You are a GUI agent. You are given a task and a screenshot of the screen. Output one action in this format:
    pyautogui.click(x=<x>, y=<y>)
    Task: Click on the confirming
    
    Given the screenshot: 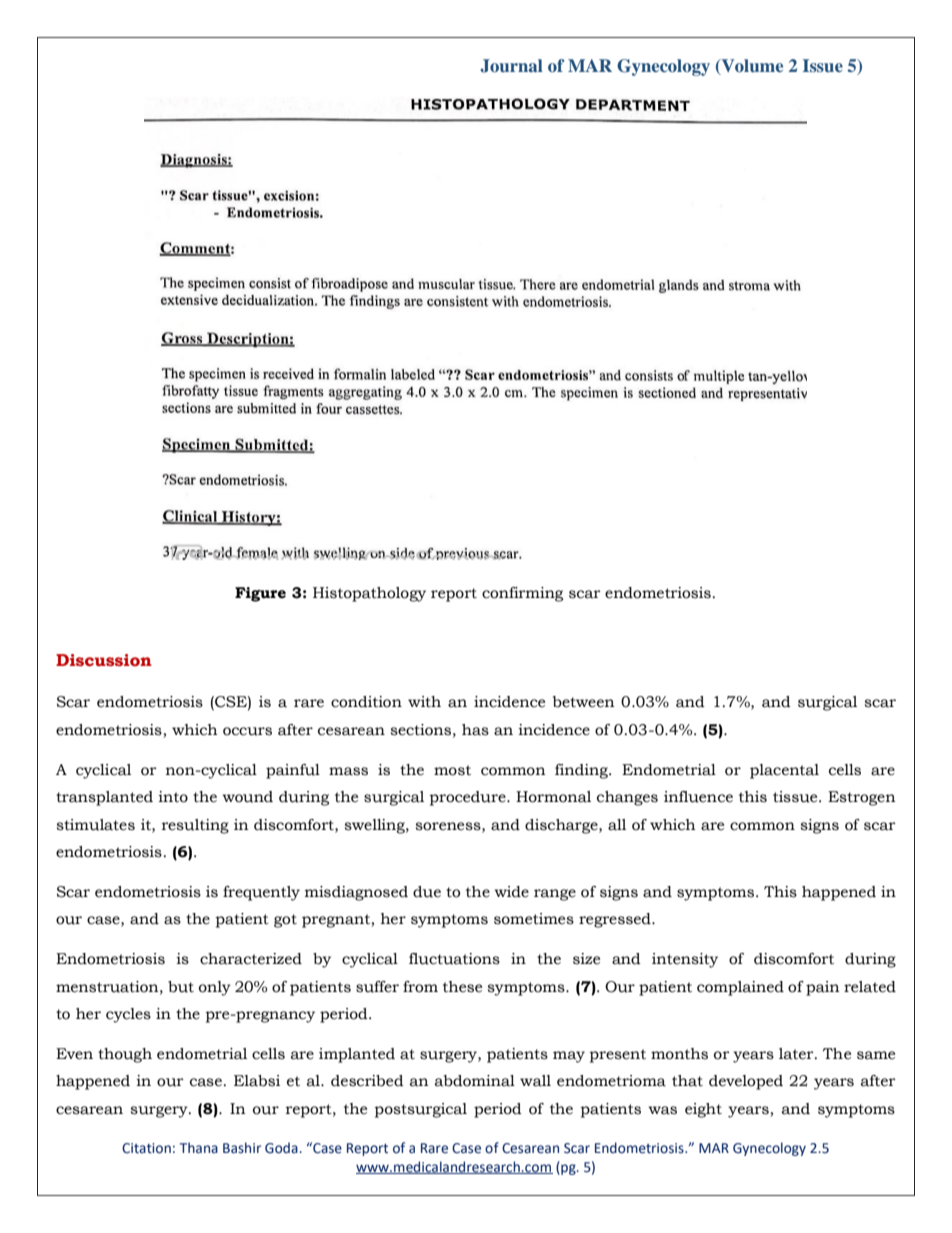 What is the action you would take?
    pyautogui.click(x=522, y=594)
